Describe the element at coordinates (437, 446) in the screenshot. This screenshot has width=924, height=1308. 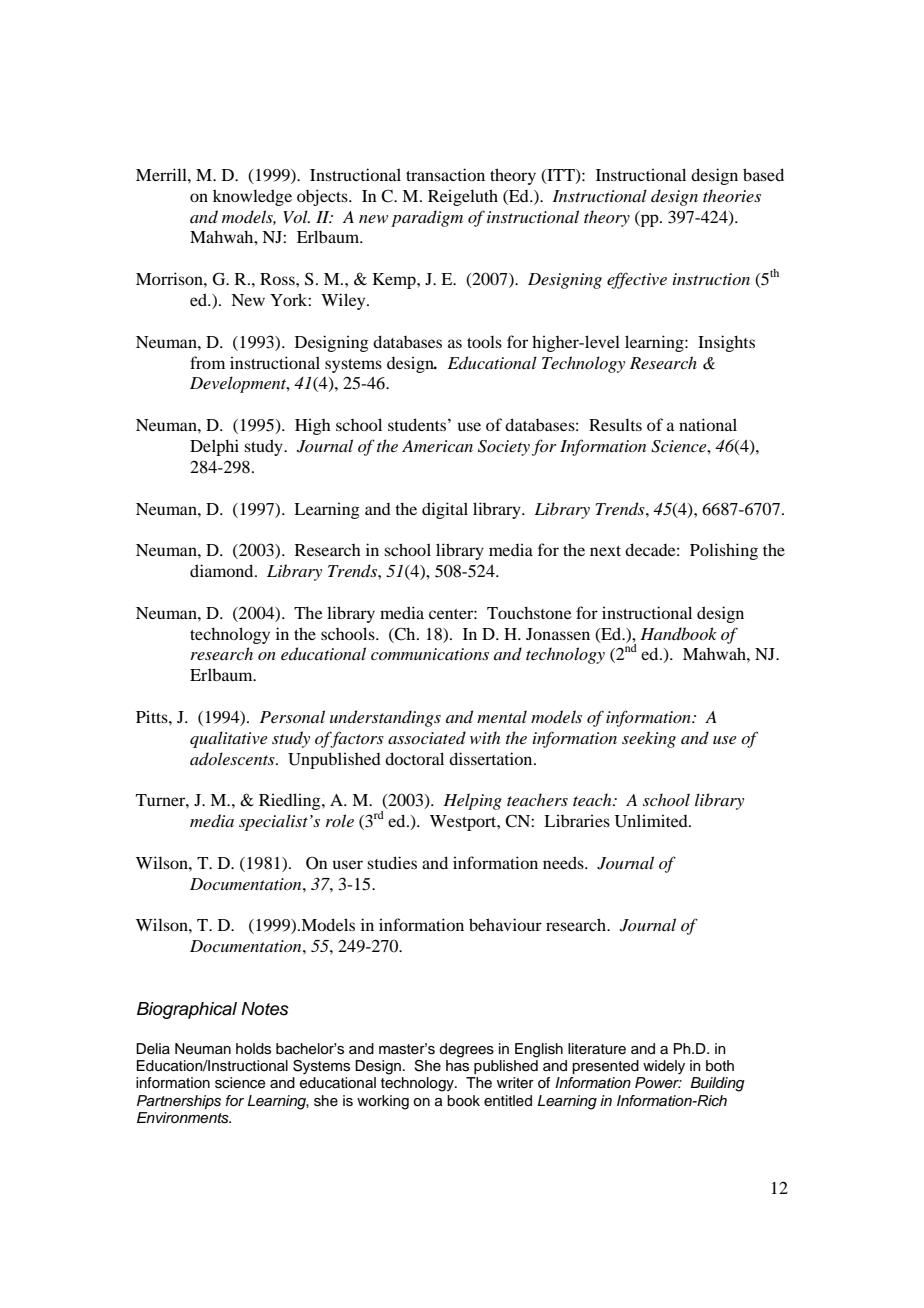
I see `American` at that location.
